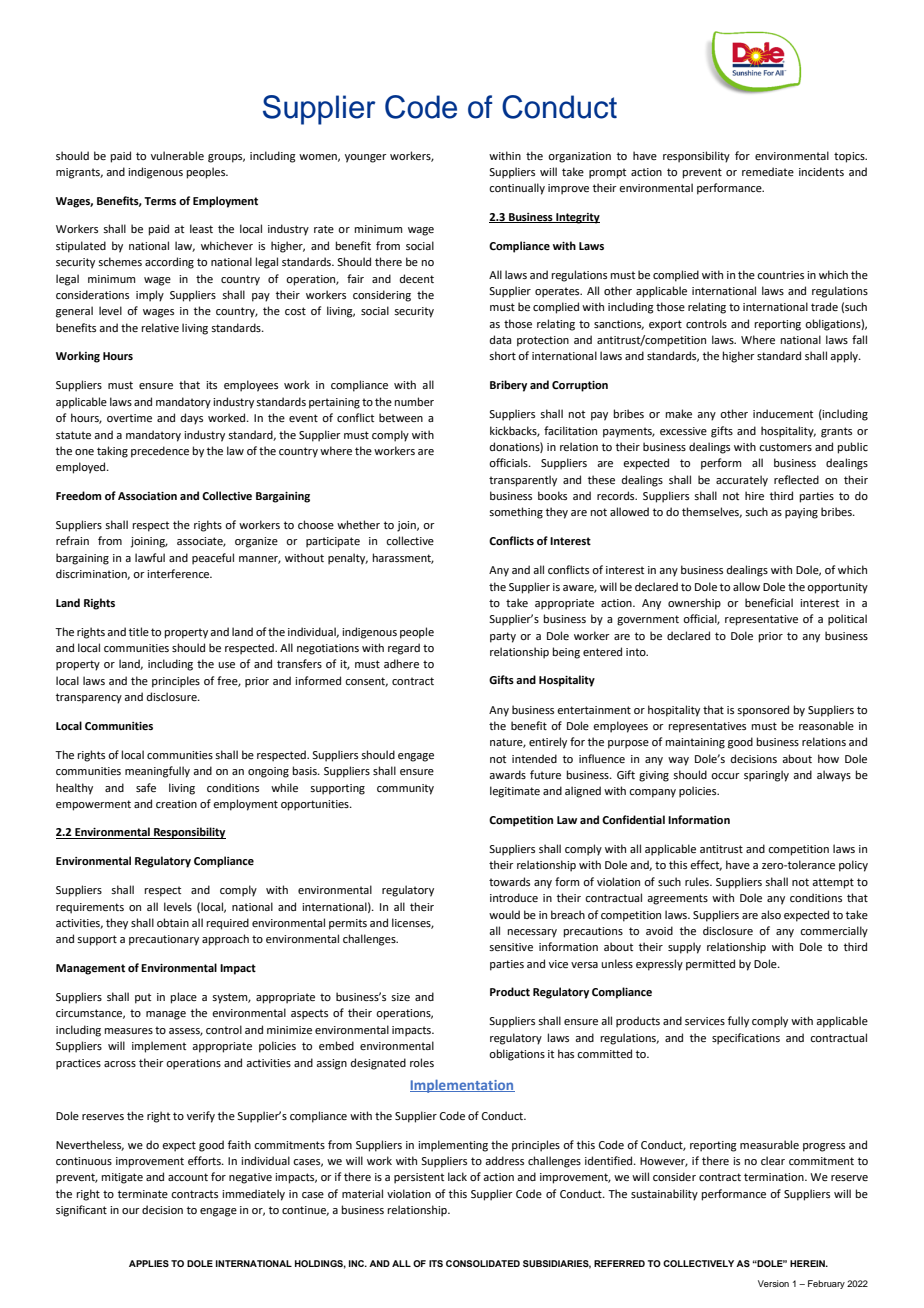 This page has height=1308, width=924. What do you see at coordinates (783, 413) in the page?
I see `inducement` at bounding box center [783, 413].
